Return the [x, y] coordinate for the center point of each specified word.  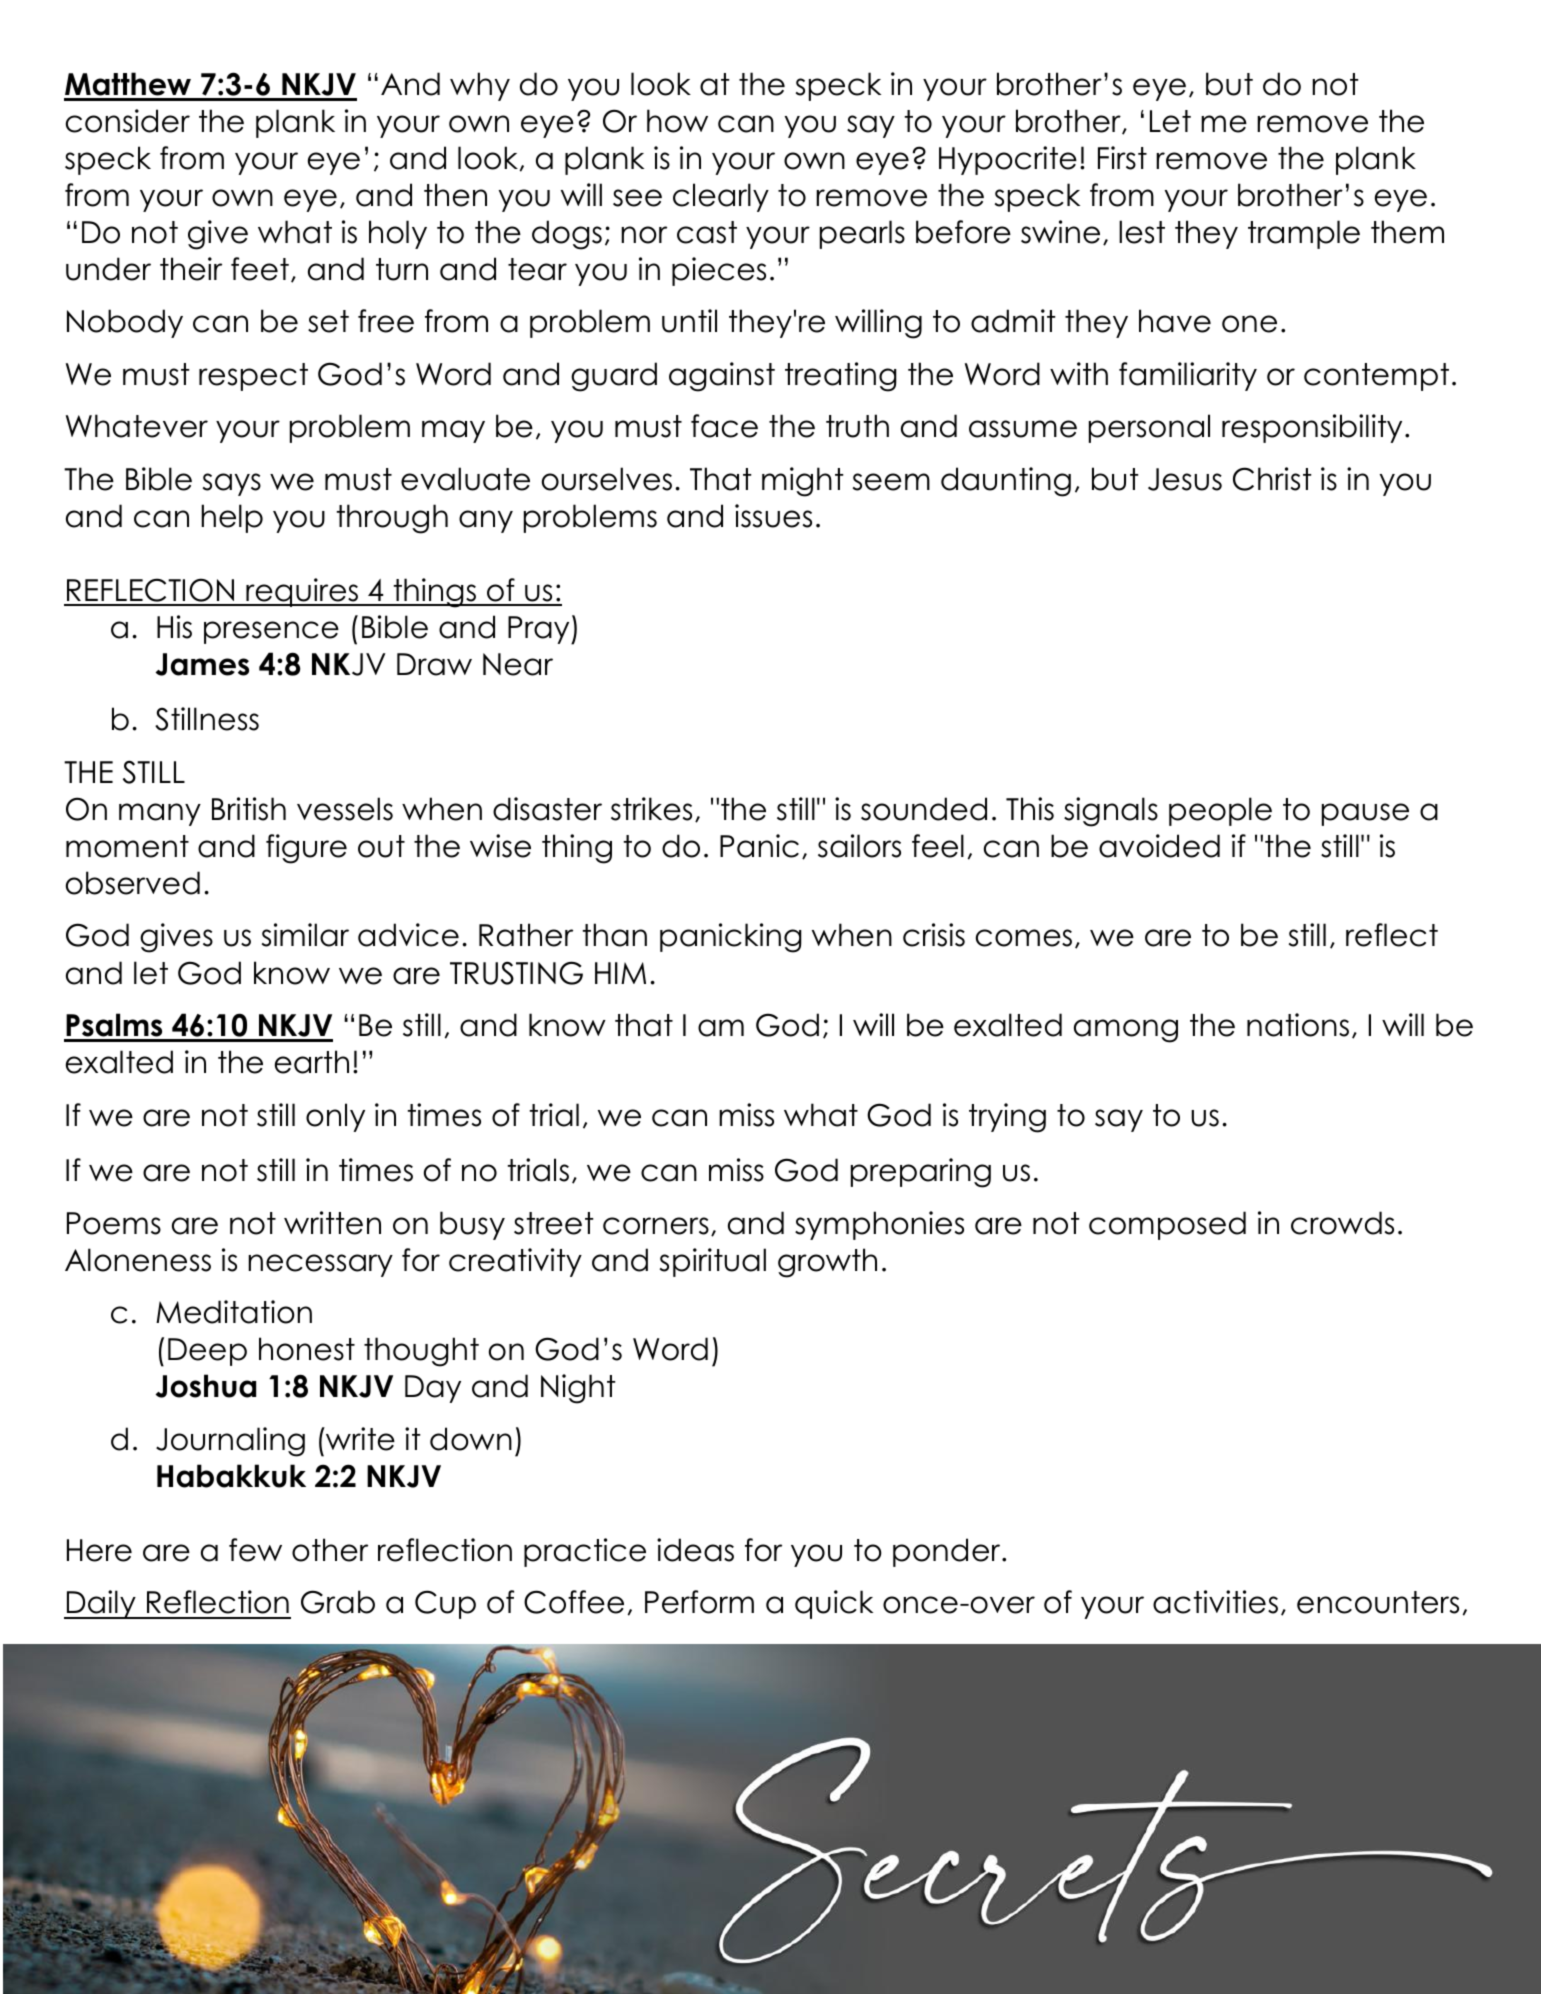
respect [253, 377]
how [677, 121]
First [1122, 158]
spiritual [713, 1262]
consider [128, 121]
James [202, 664]
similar [305, 935]
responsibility [1312, 428]
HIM [620, 973]
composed [1167, 1225]
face [724, 426]
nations [1298, 1025]
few [255, 1550]
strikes [651, 809]
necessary [320, 1265]
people [1220, 811]
